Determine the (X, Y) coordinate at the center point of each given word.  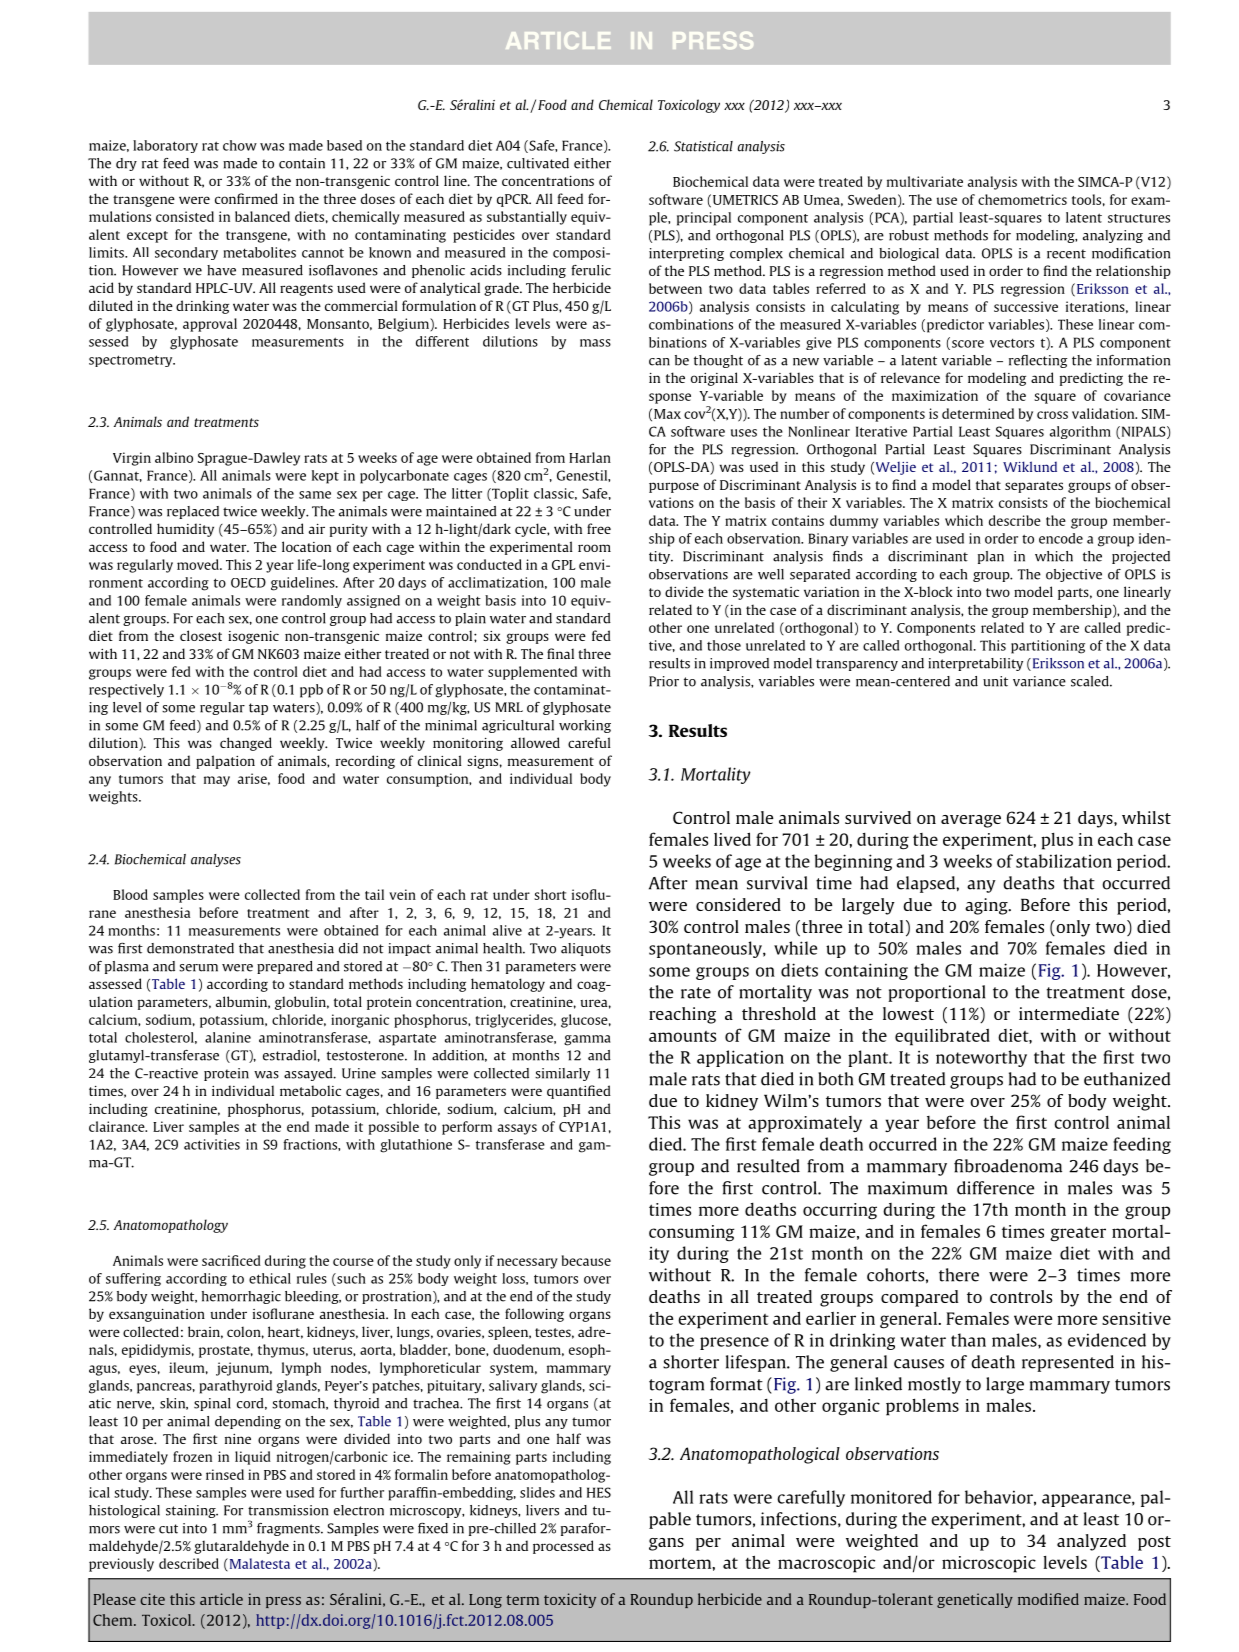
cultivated (538, 163)
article (221, 1599)
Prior (664, 681)
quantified (579, 1092)
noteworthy (981, 1058)
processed (563, 1547)
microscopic (989, 1564)
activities (212, 1144)
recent (1066, 254)
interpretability (975, 664)
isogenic (253, 637)
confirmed (246, 198)
